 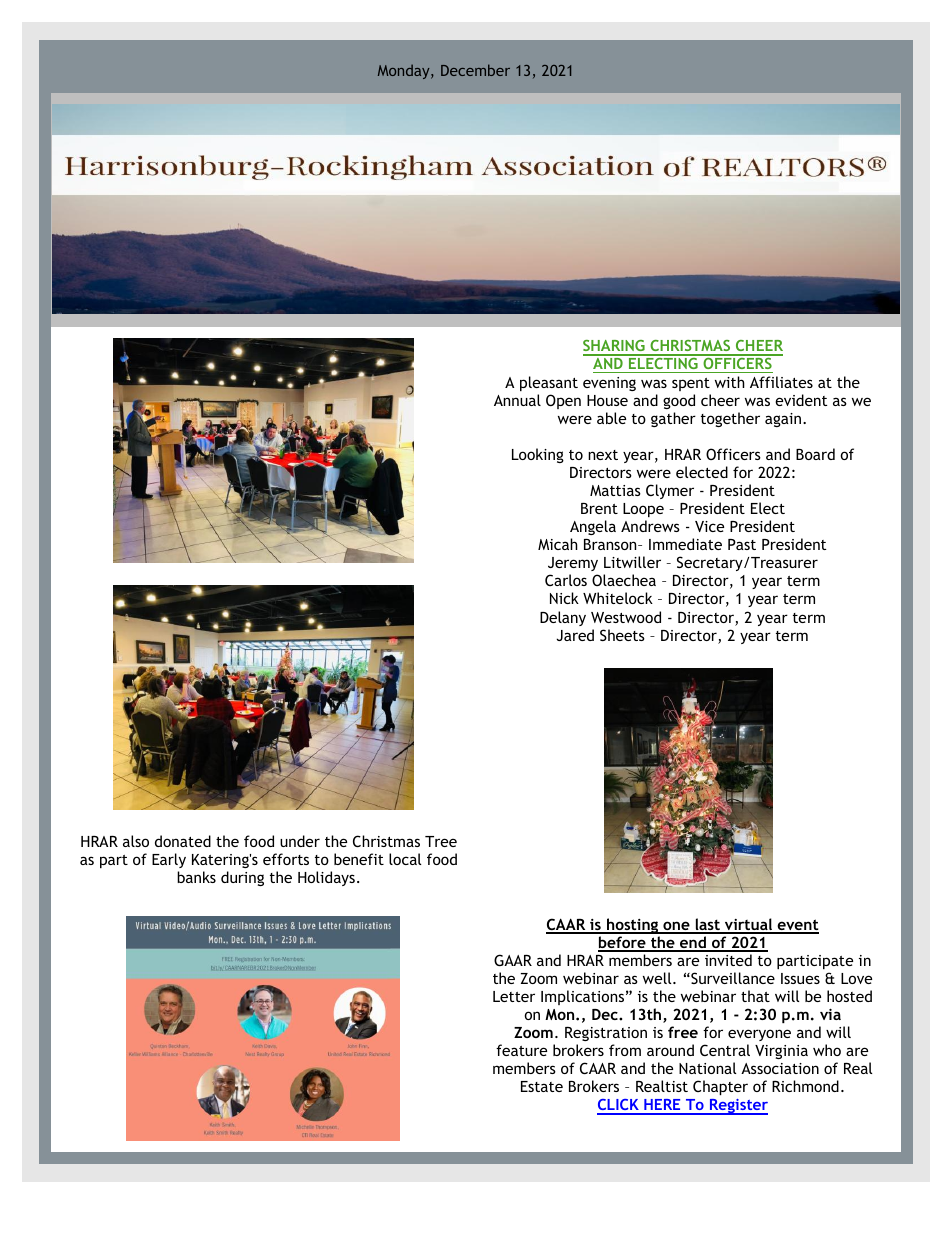 I want to click on Micah, so click(x=558, y=544).
